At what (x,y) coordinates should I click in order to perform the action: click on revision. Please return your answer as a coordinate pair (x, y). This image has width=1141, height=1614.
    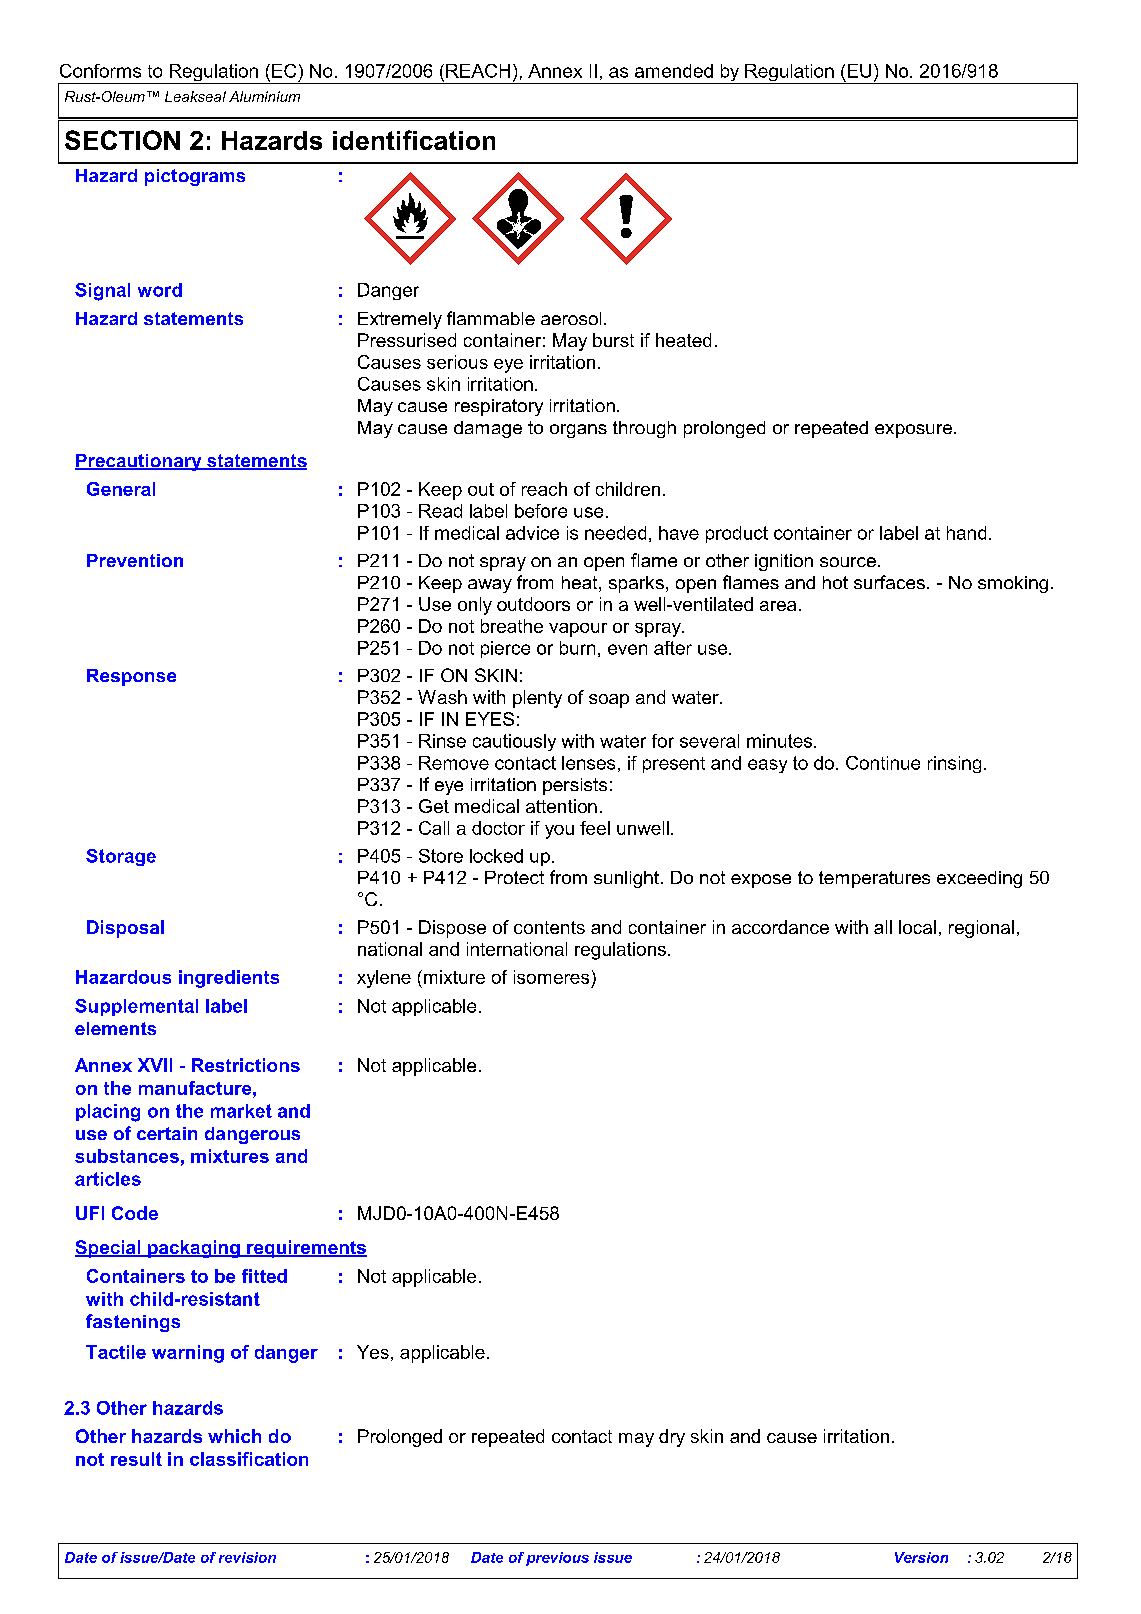
    Looking at the image, I should click on (247, 1557).
